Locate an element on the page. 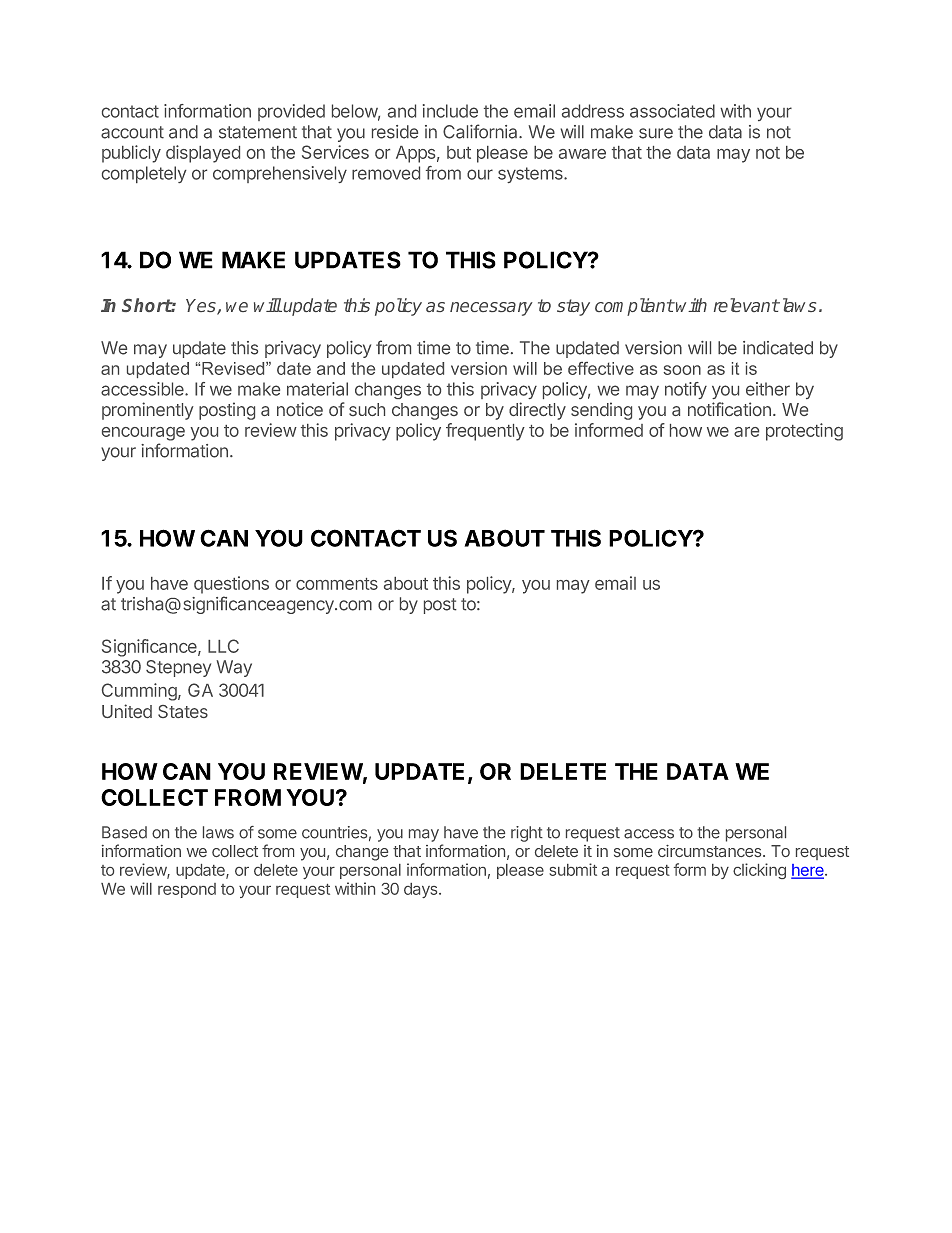 This document has width=952, height=1233. respond is located at coordinates (187, 890).
